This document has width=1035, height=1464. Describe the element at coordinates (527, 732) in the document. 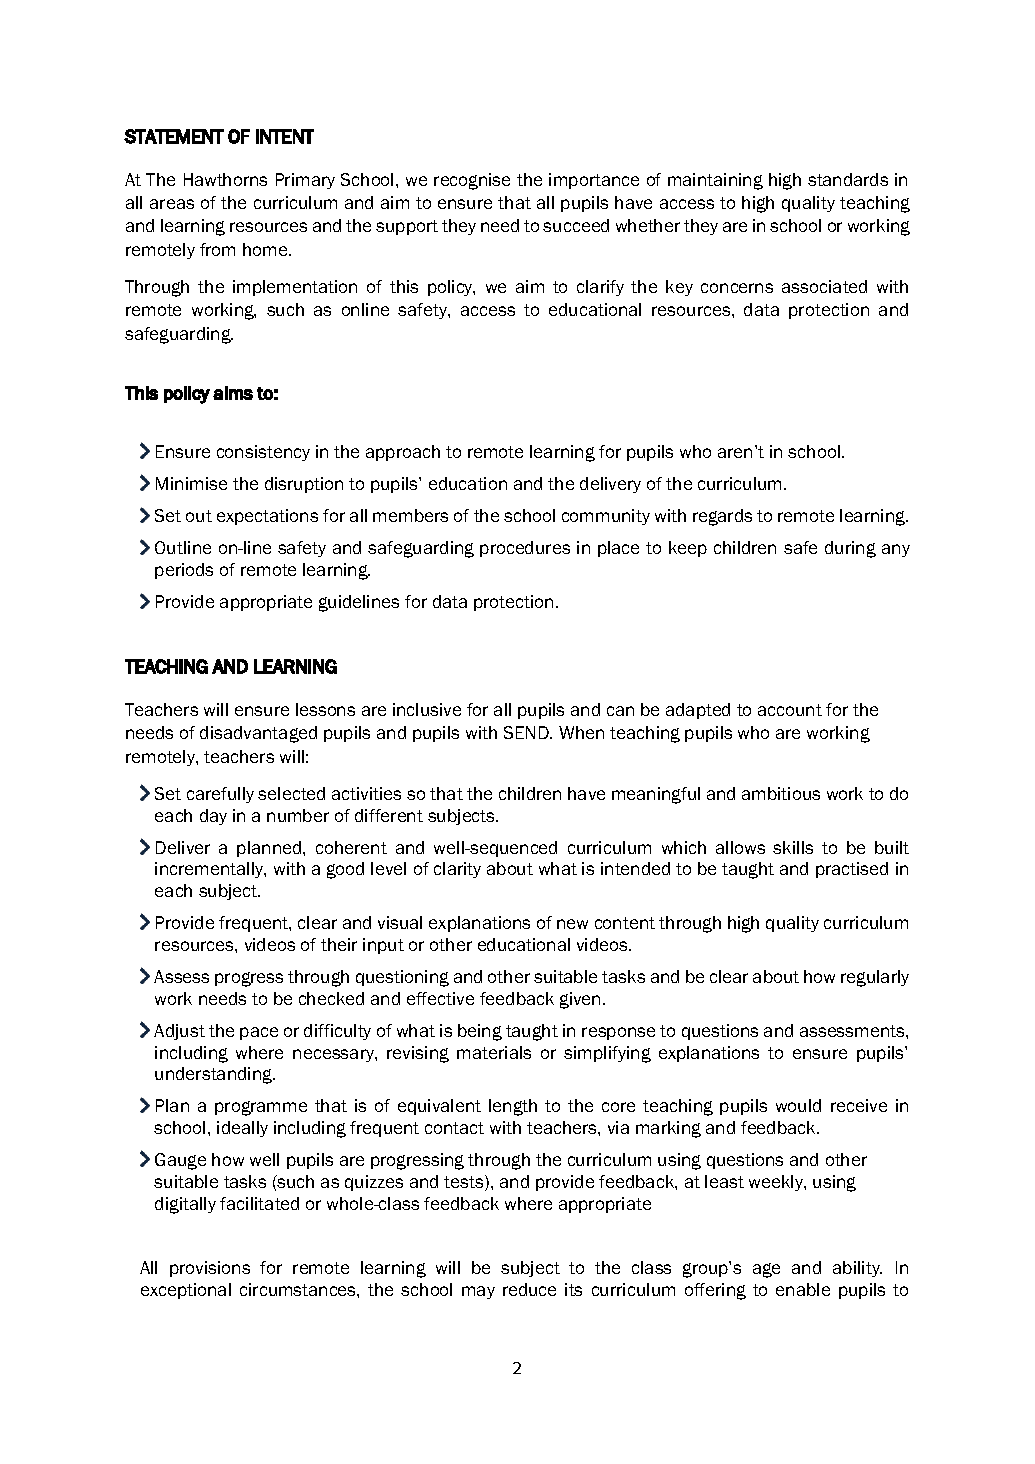

I see `SEND` at that location.
